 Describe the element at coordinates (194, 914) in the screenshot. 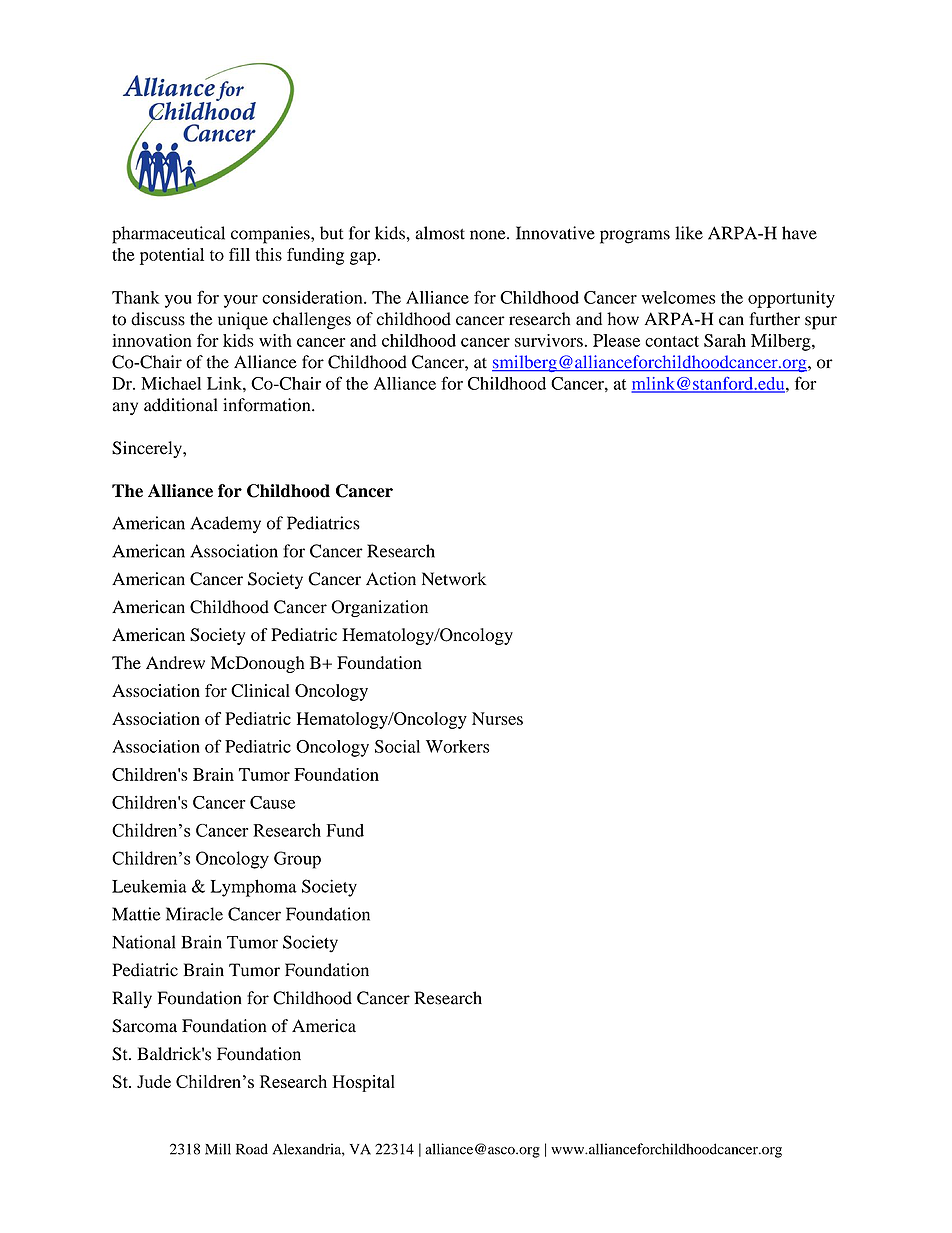

I see `Miracle` at that location.
